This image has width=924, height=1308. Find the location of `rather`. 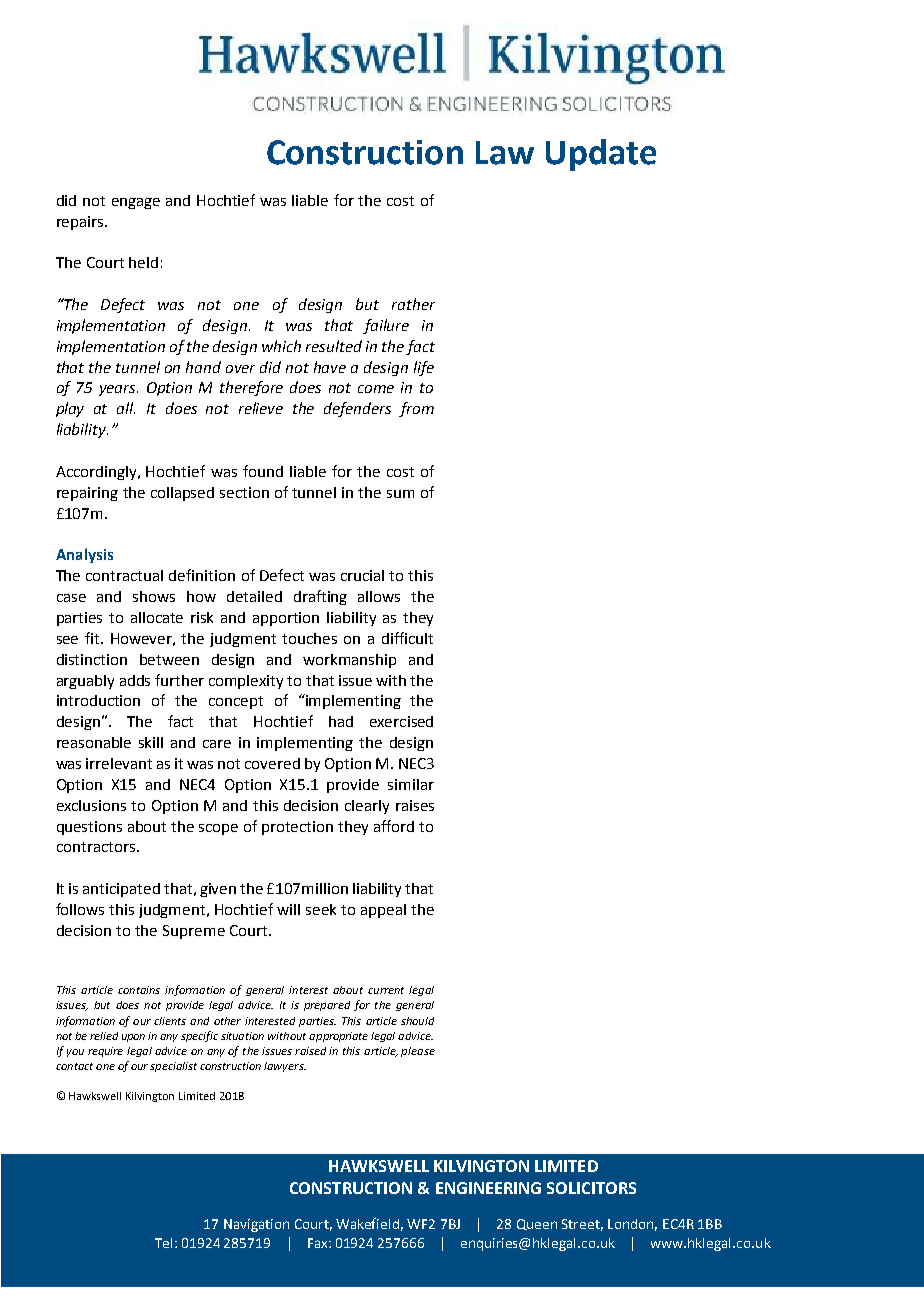

rather is located at coordinates (413, 304).
